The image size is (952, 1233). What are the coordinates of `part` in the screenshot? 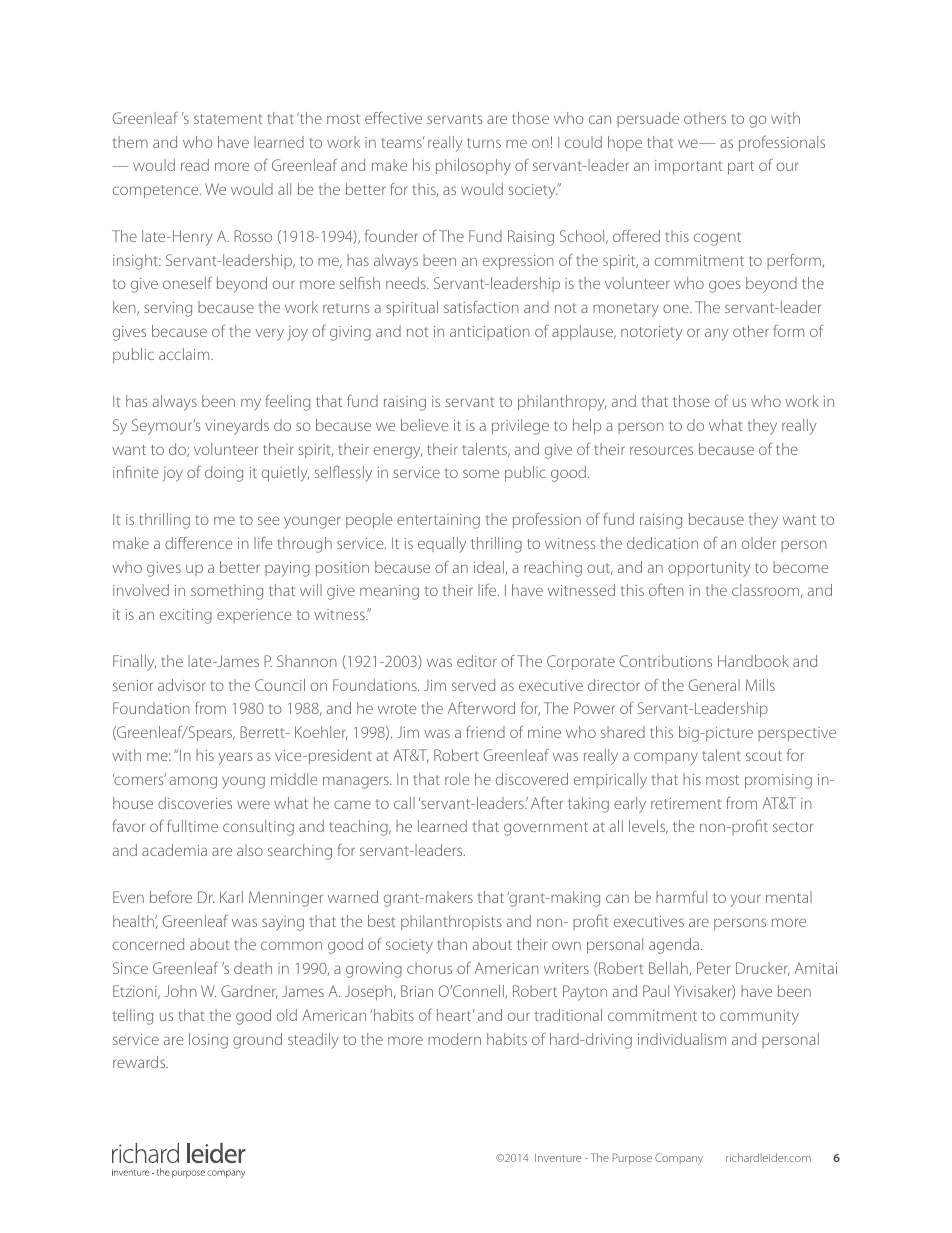 It's located at (741, 168).
